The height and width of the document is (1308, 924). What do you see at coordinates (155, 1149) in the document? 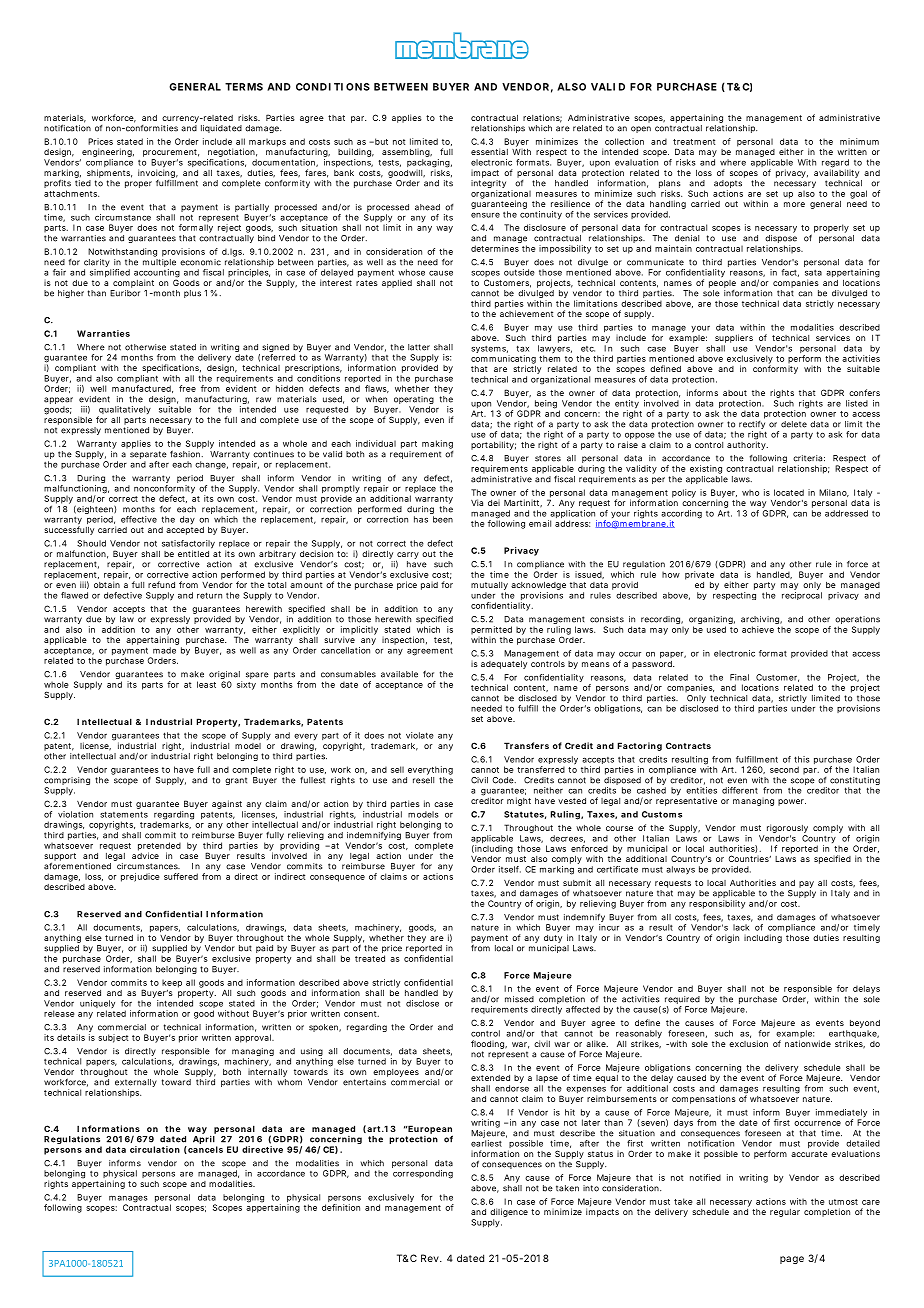
I see `circulation` at bounding box center [155, 1149].
